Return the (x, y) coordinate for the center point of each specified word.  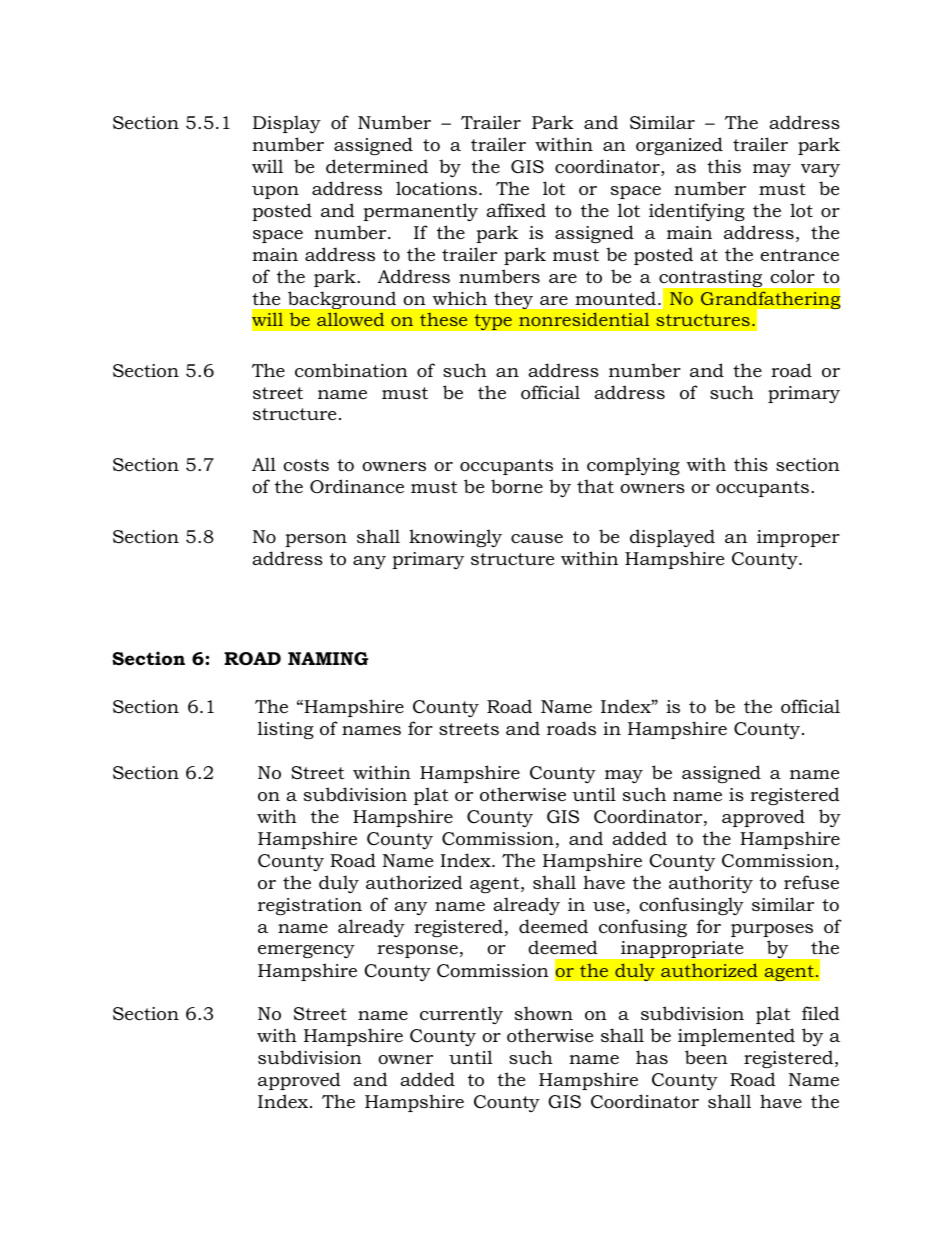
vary (820, 170)
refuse (811, 882)
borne (517, 486)
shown (544, 1013)
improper (798, 538)
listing (286, 730)
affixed (516, 210)
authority (711, 884)
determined (377, 166)
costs (306, 465)
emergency (306, 951)
